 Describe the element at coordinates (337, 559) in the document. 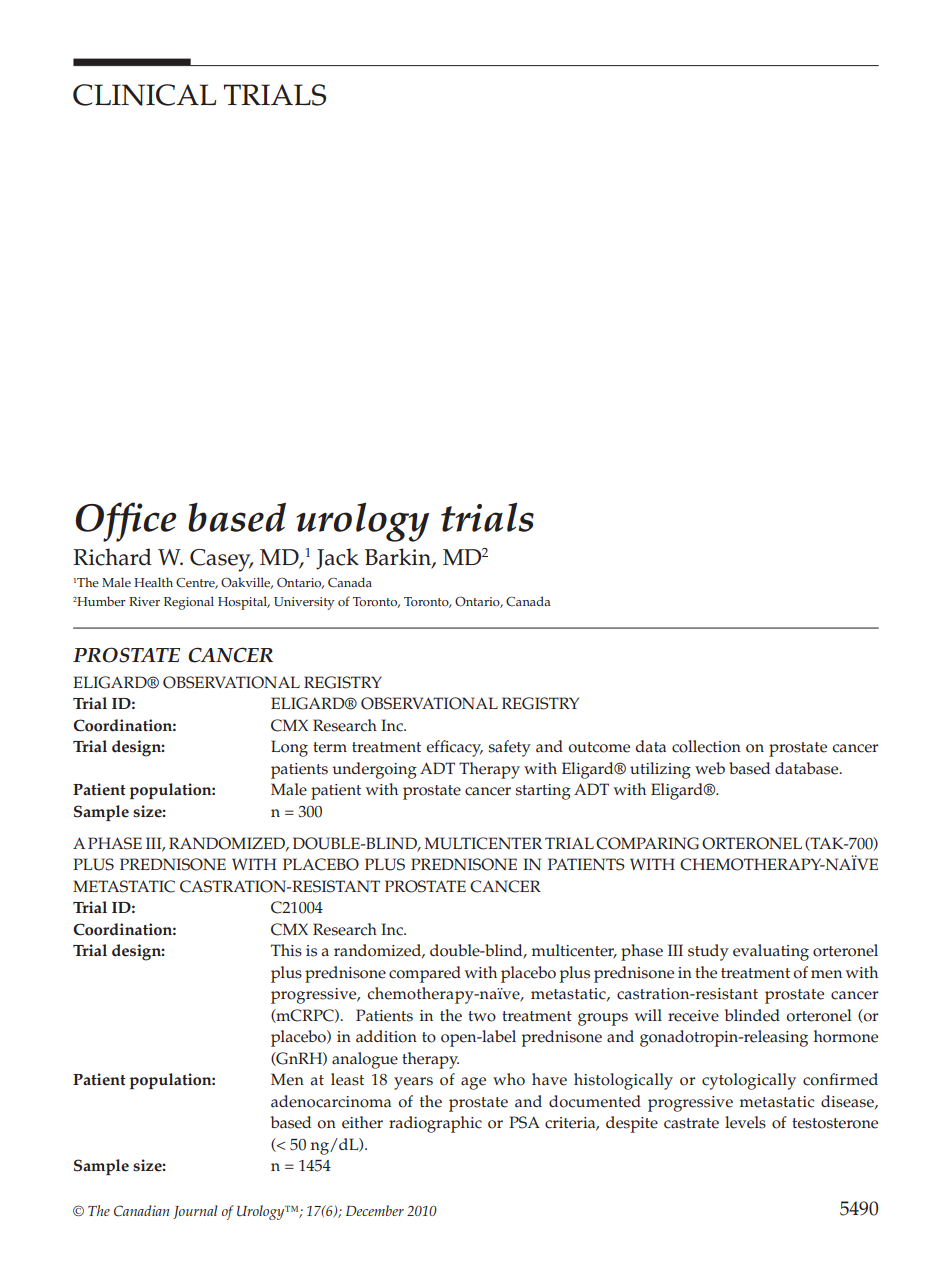

I see `Jack` at that location.
